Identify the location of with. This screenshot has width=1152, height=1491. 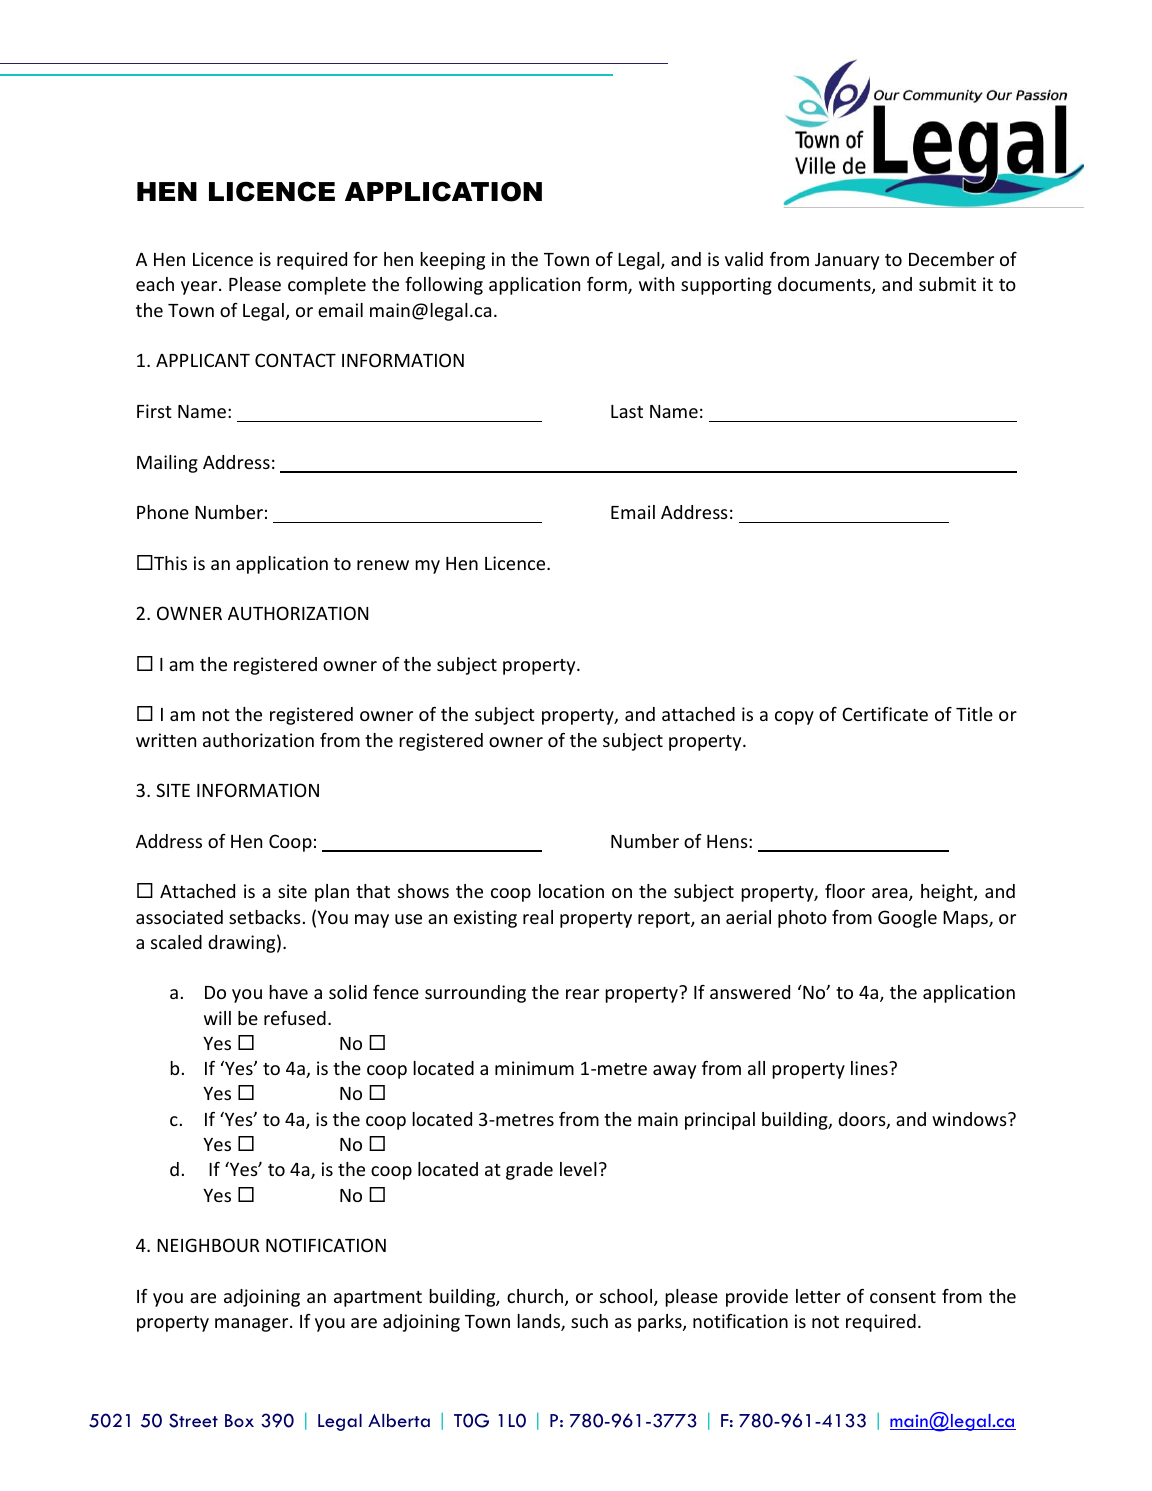
(656, 284).
